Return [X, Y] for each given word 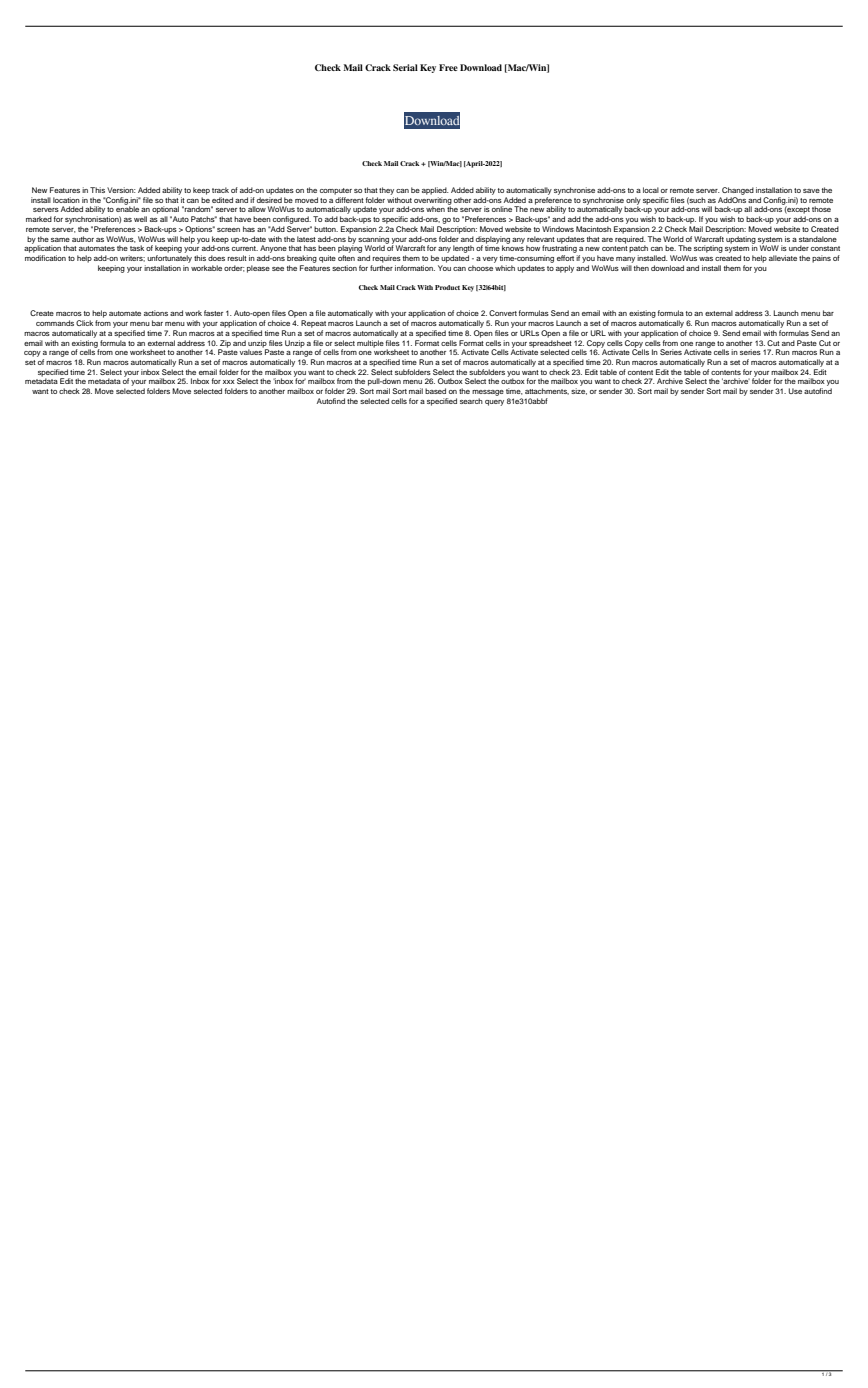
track [220, 190]
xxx [229, 382]
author [83, 239]
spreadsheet [550, 345]
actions [156, 313]
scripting [708, 249]
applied [435, 191]
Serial [405, 67]
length [463, 249]
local [651, 190]
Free [448, 67]
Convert [503, 313]
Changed [738, 191]
